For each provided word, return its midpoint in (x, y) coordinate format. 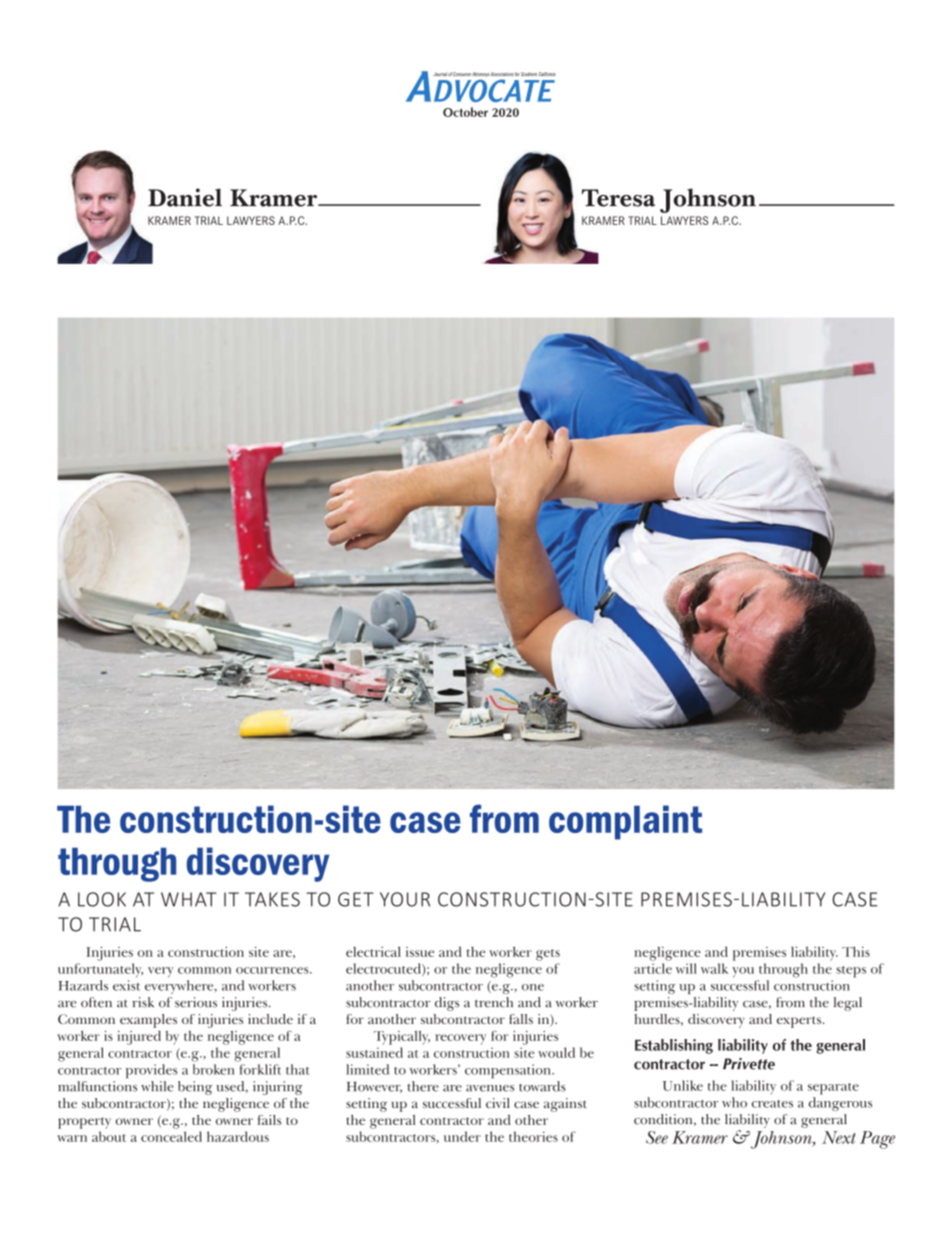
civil (498, 1103)
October (465, 112)
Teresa (618, 198)
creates (772, 1104)
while (157, 1086)
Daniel (185, 197)
